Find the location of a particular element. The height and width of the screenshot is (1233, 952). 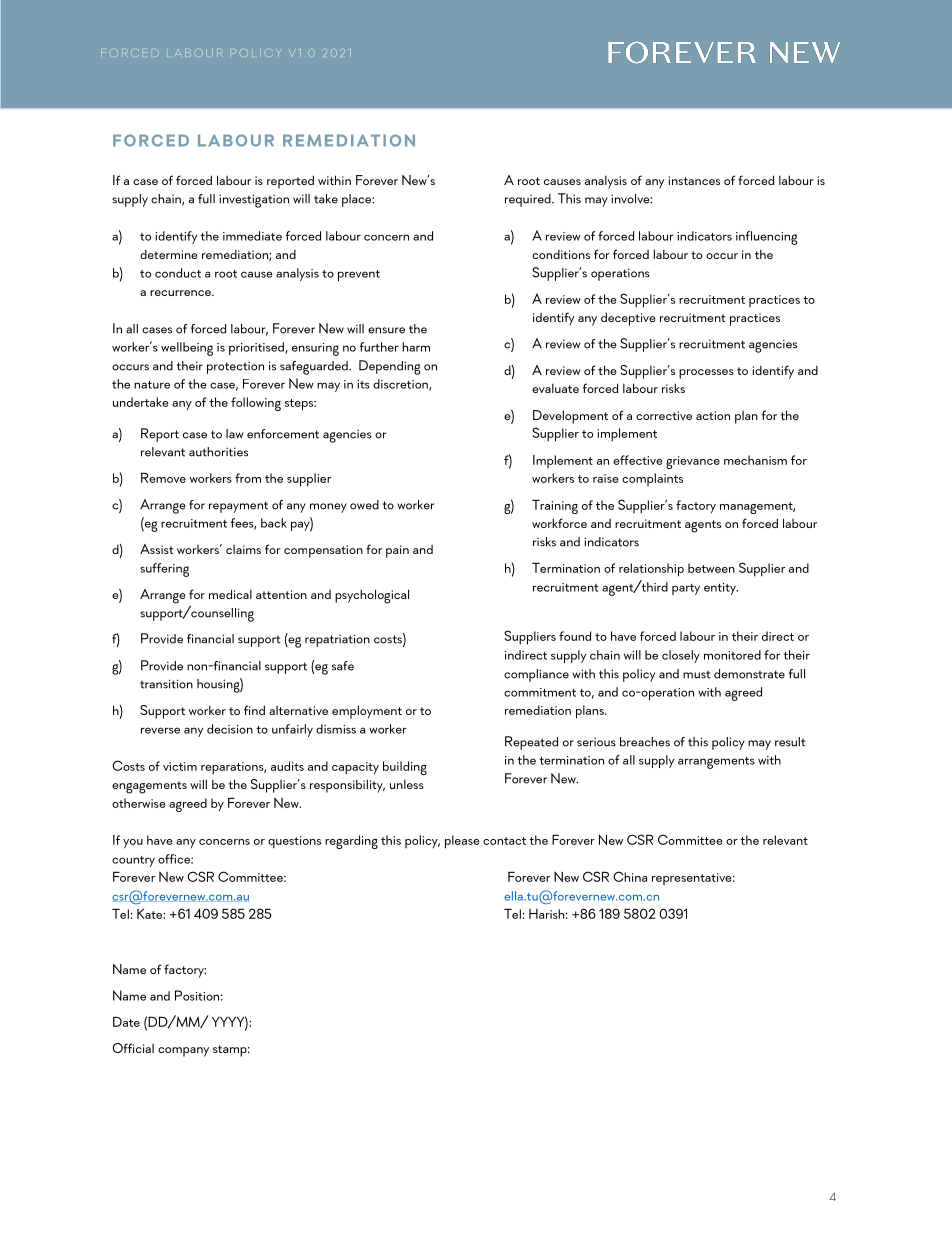

commitment is located at coordinates (540, 692).
